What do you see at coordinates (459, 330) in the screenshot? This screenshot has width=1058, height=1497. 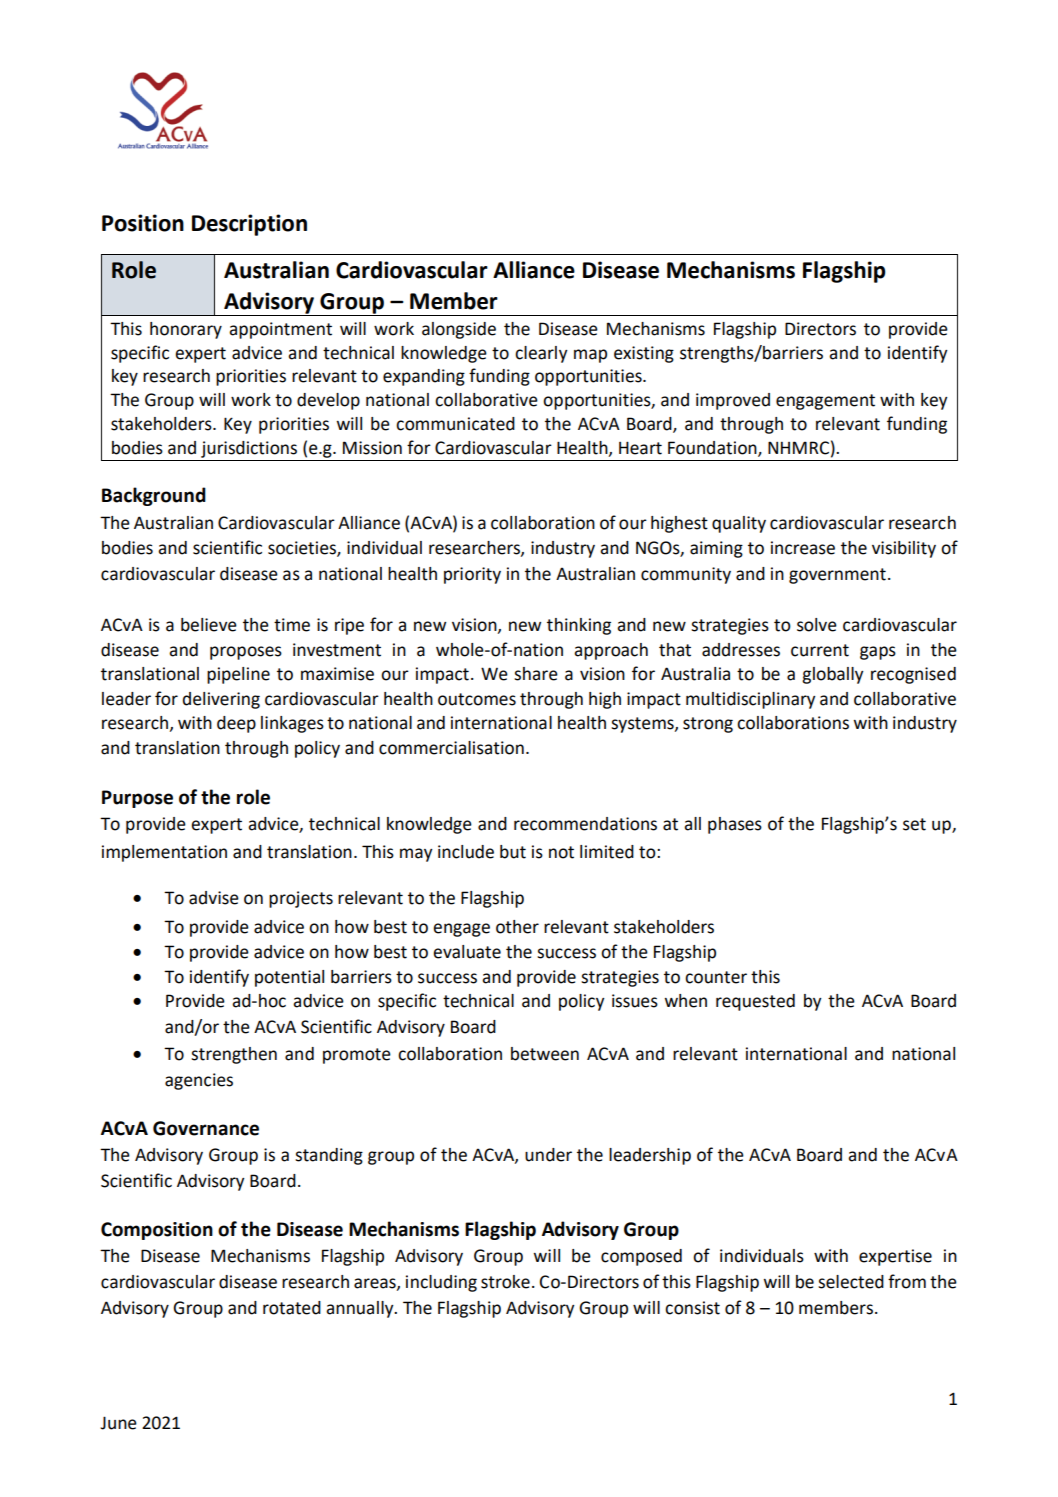 I see `alongside` at bounding box center [459, 330].
